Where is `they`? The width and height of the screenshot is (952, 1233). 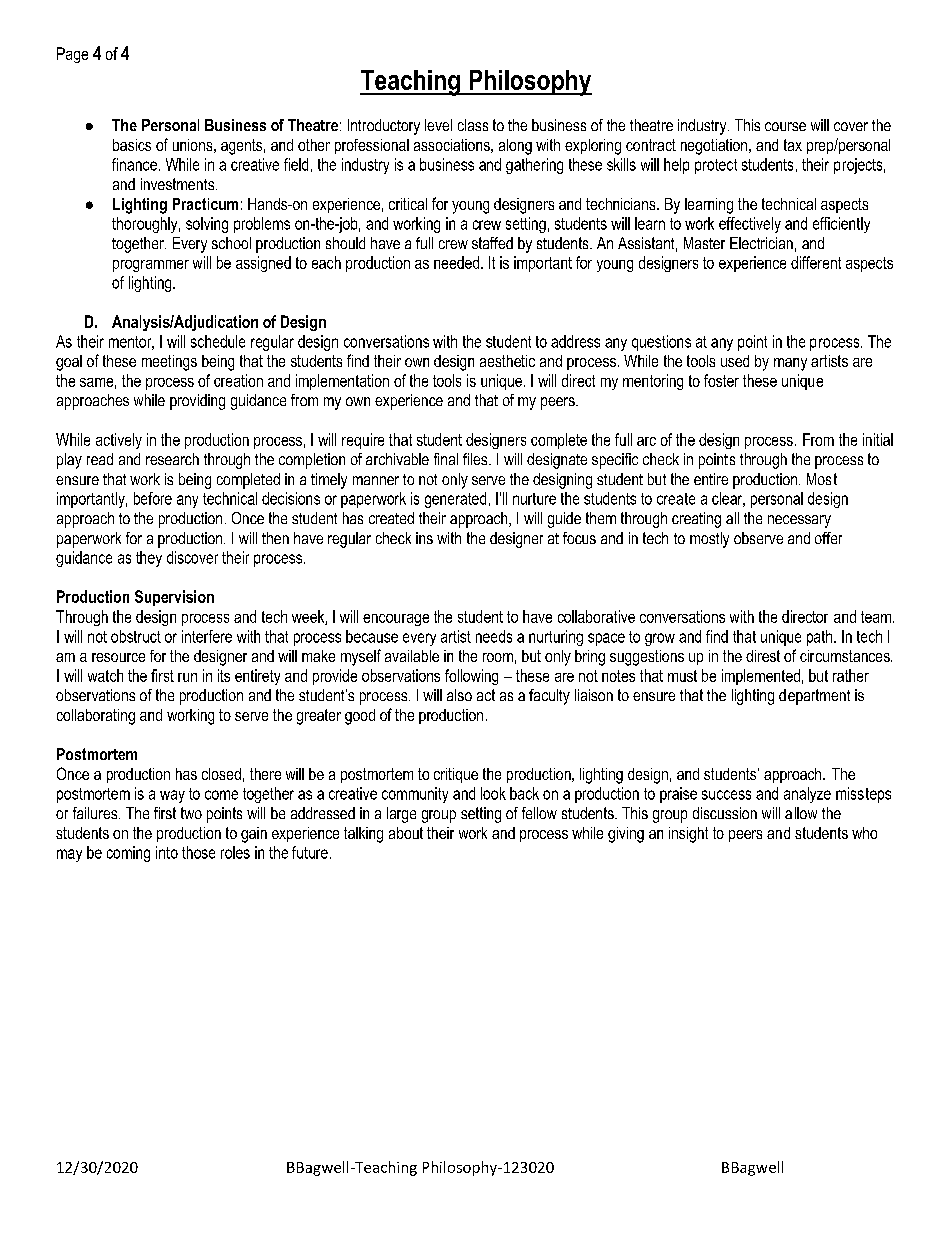 they is located at coordinates (149, 559).
